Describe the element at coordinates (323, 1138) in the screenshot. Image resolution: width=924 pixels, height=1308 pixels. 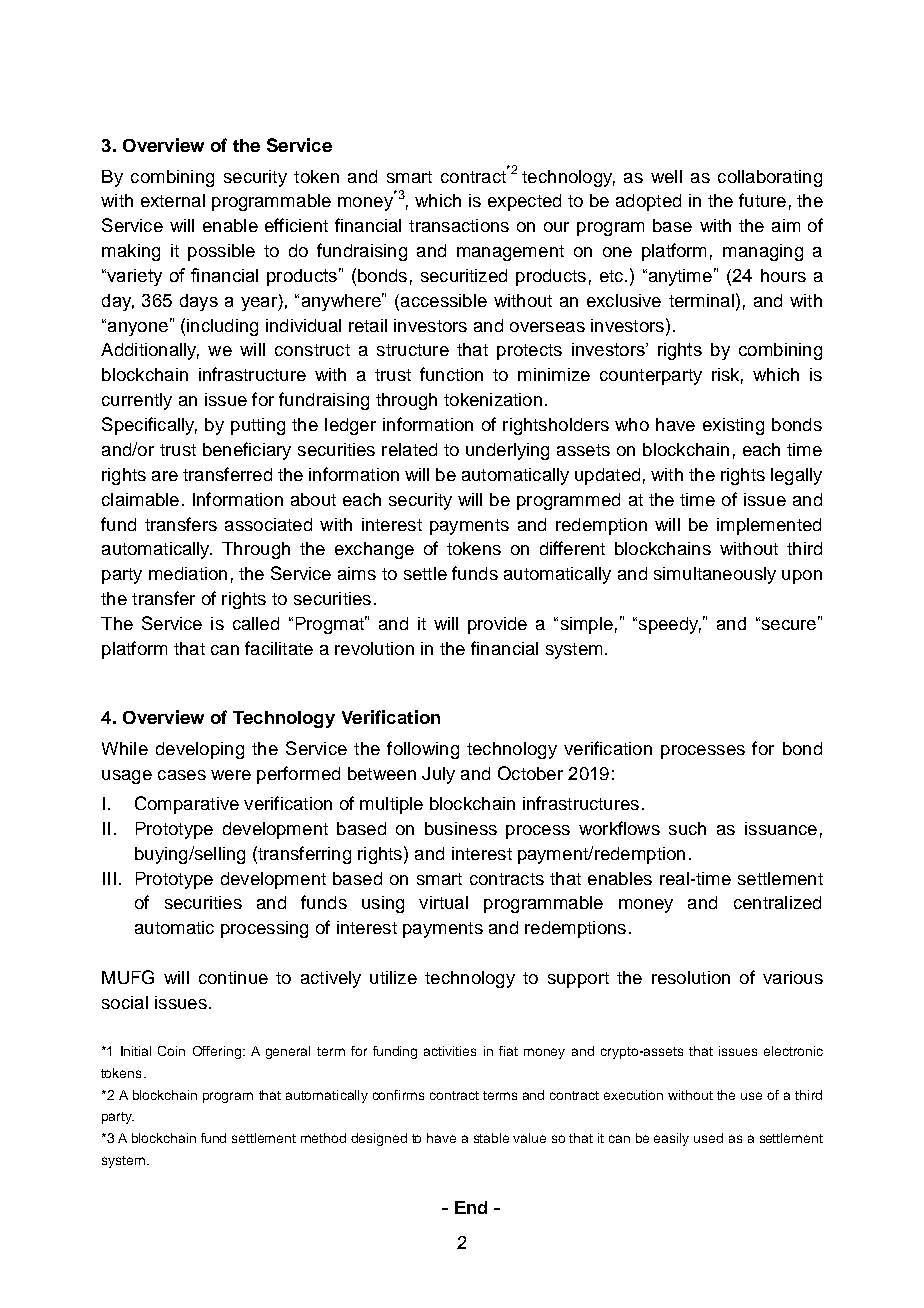
I see `method` at that location.
